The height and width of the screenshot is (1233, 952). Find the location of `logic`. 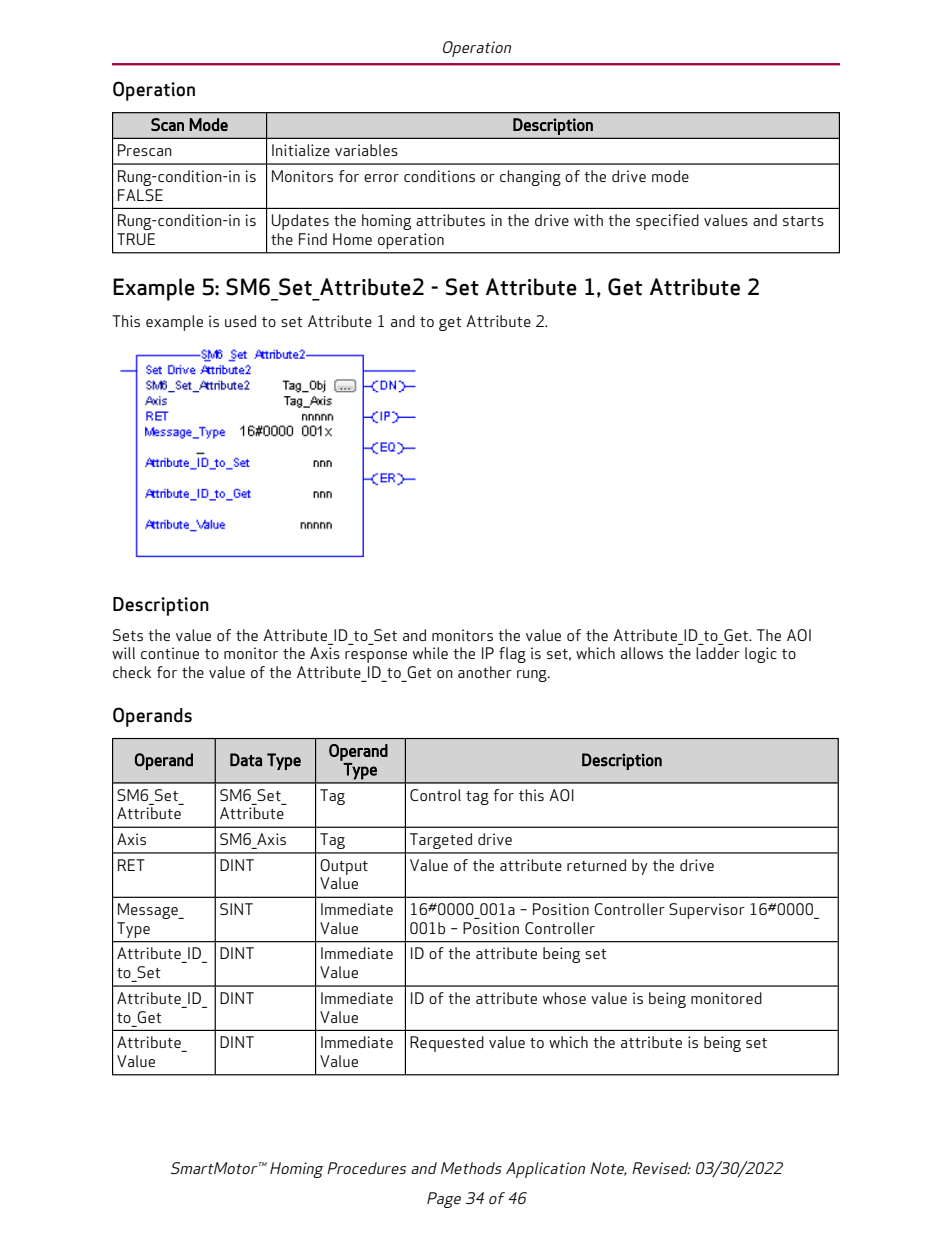

logic is located at coordinates (761, 655).
